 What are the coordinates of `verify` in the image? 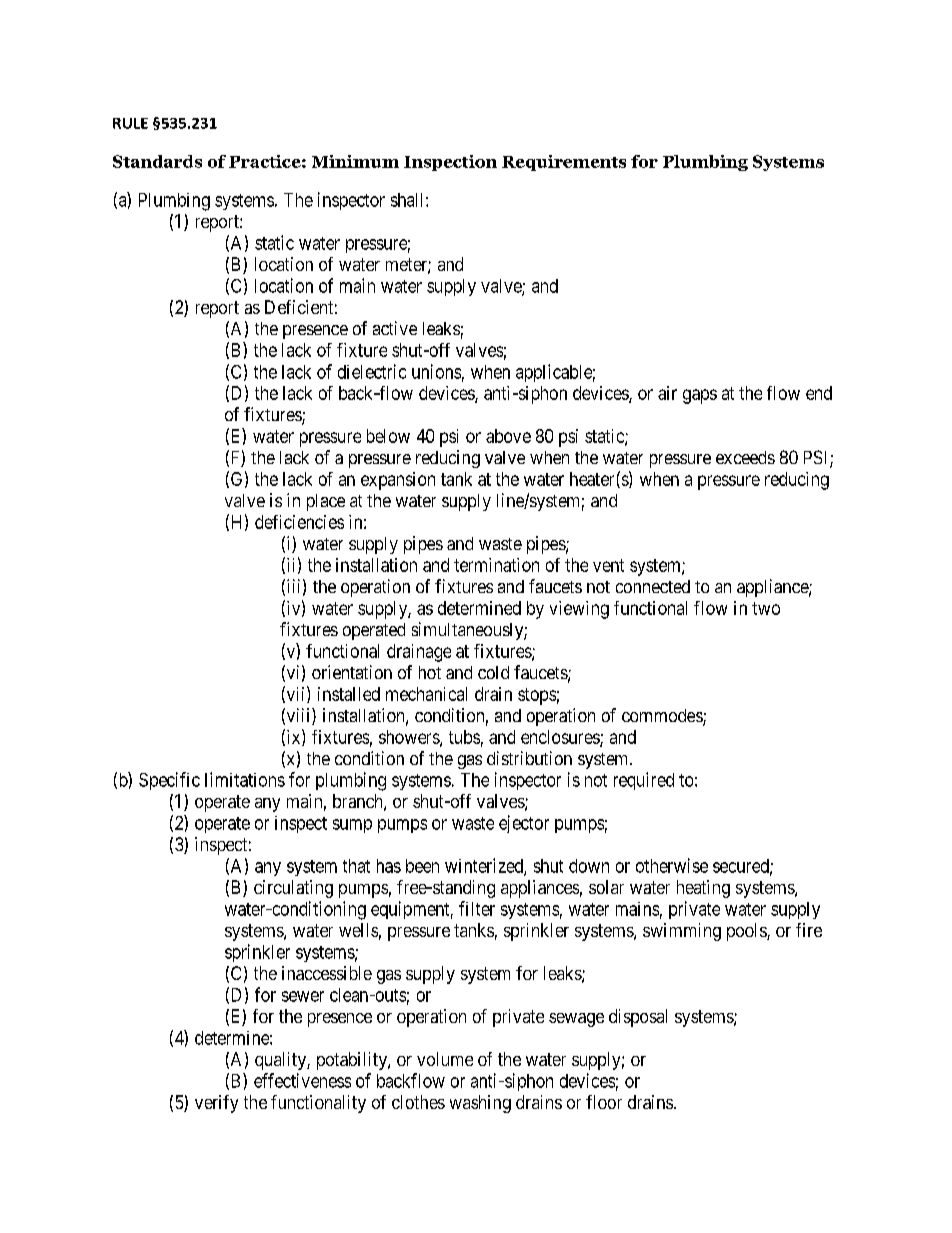 It's located at (216, 1104).
